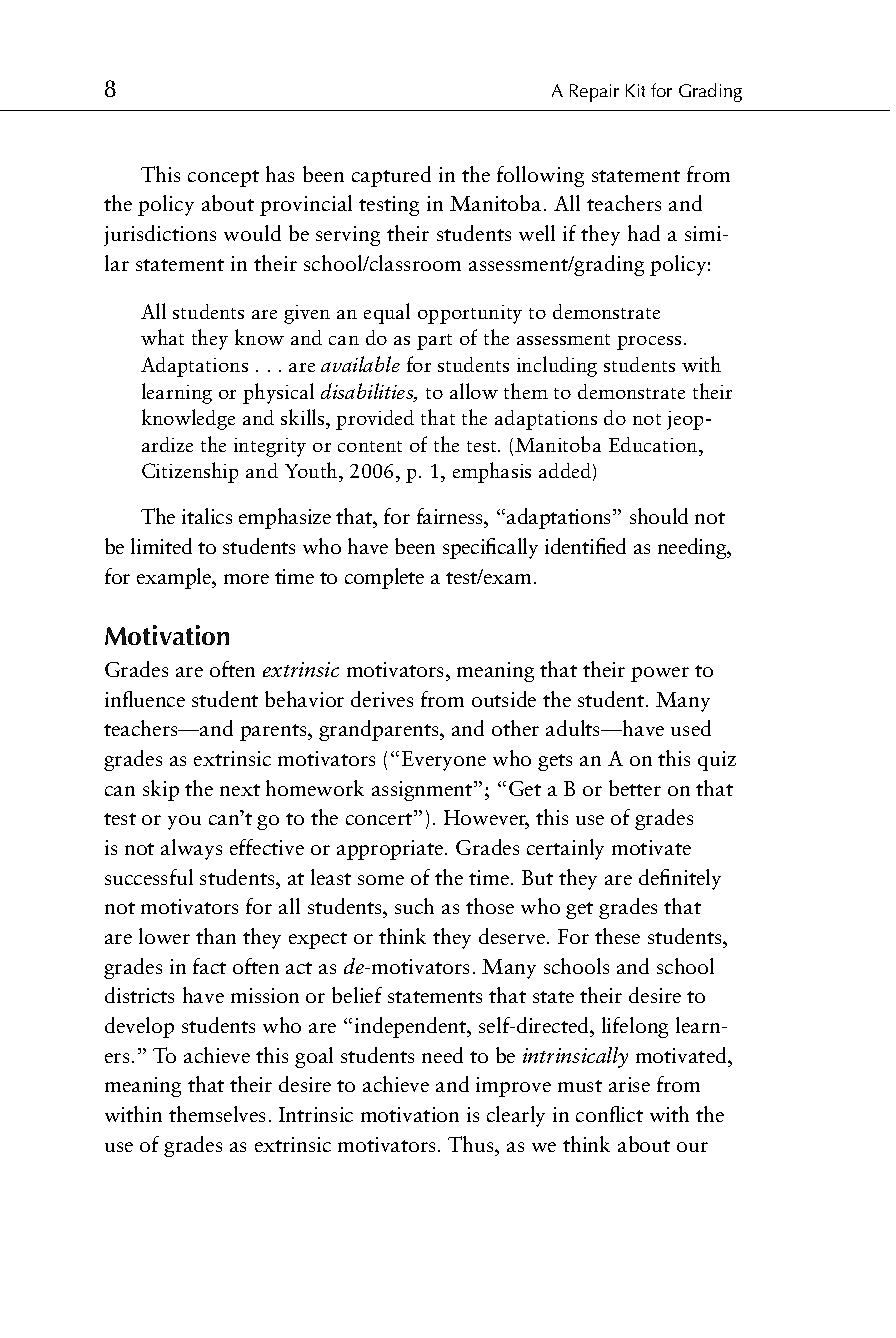 This image has height=1338, width=896. What do you see at coordinates (660, 674) in the image?
I see `power` at bounding box center [660, 674].
